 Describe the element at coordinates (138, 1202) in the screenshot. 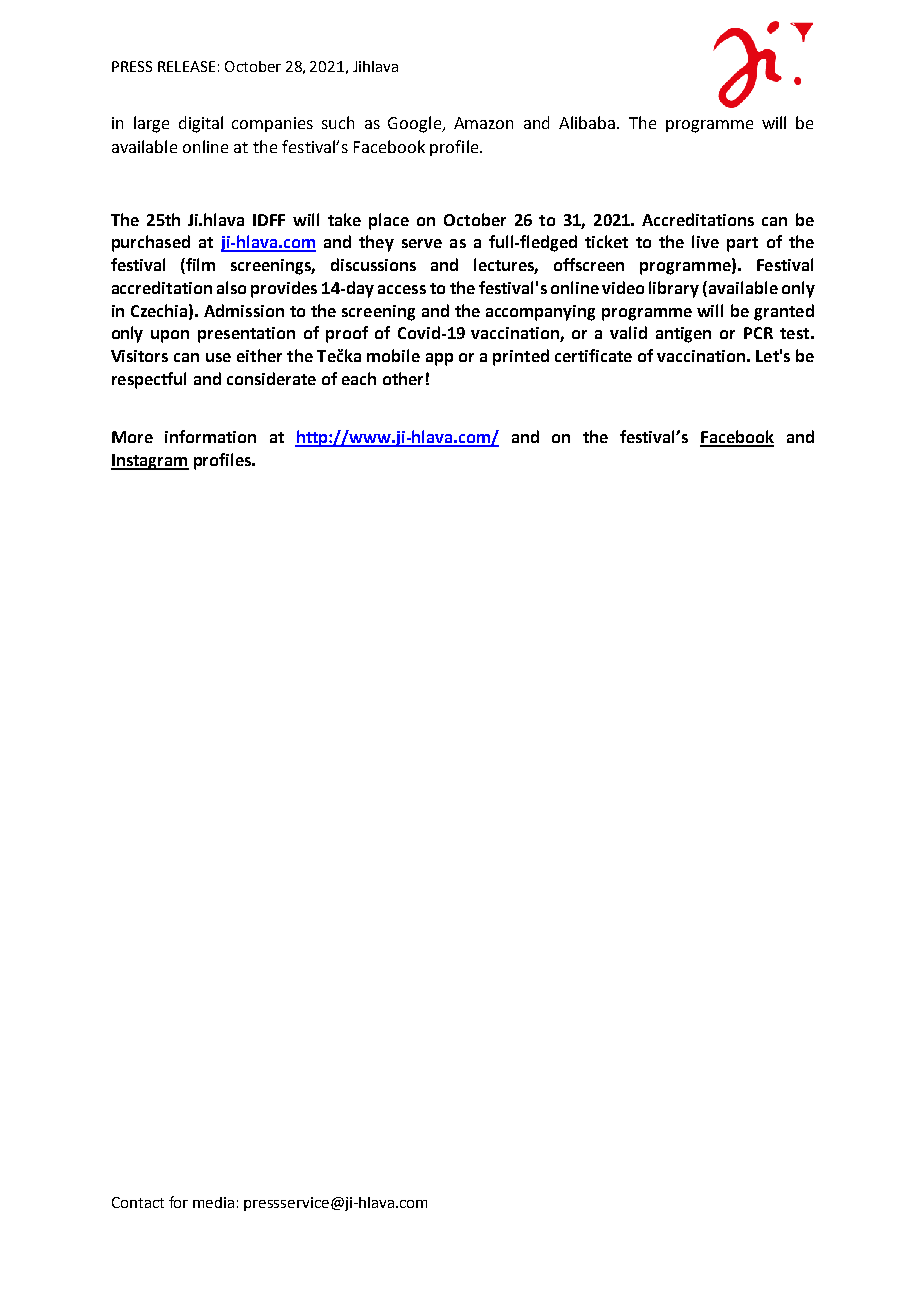

I see `Contact` at that location.
